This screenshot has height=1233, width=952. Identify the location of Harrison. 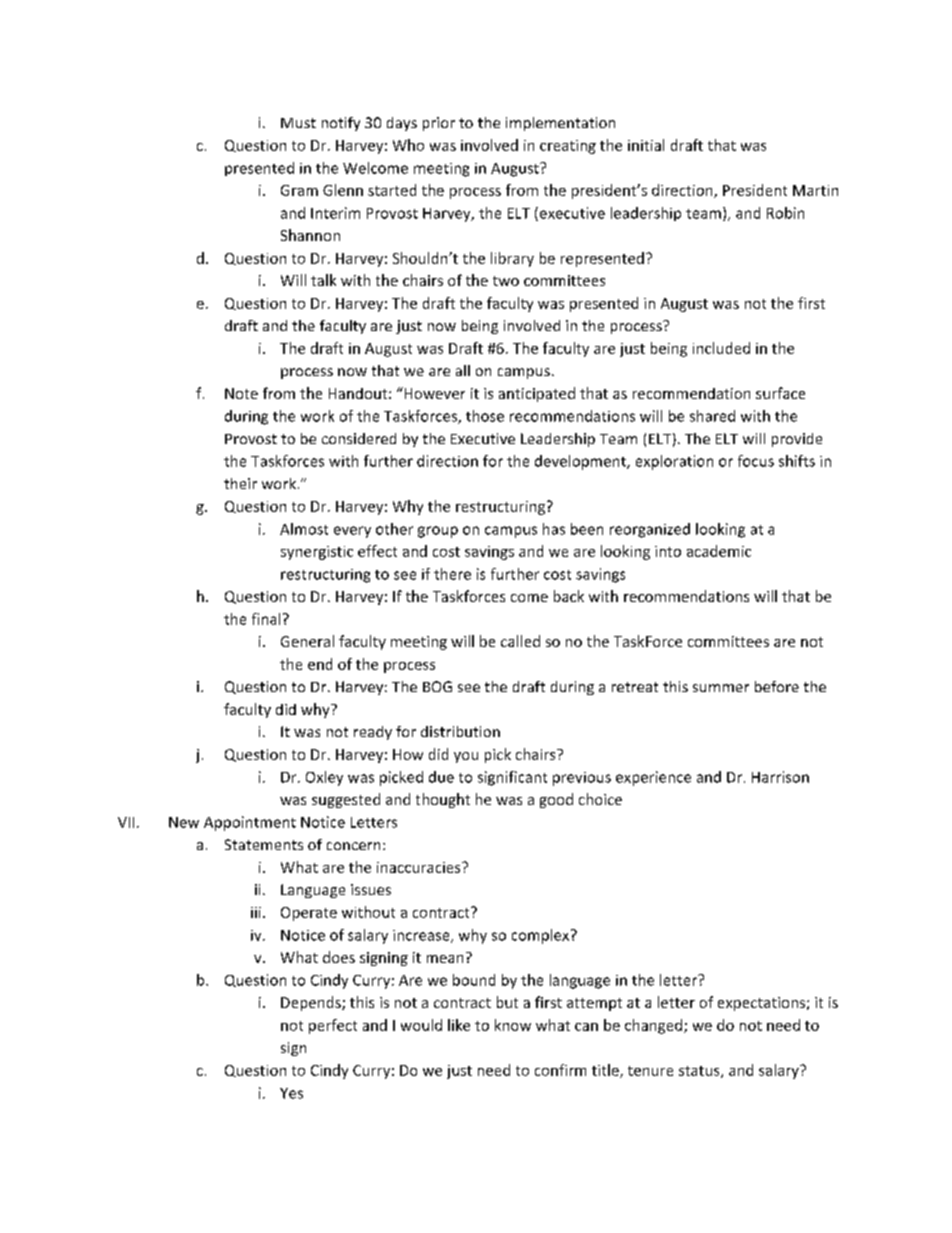
(780, 777).
